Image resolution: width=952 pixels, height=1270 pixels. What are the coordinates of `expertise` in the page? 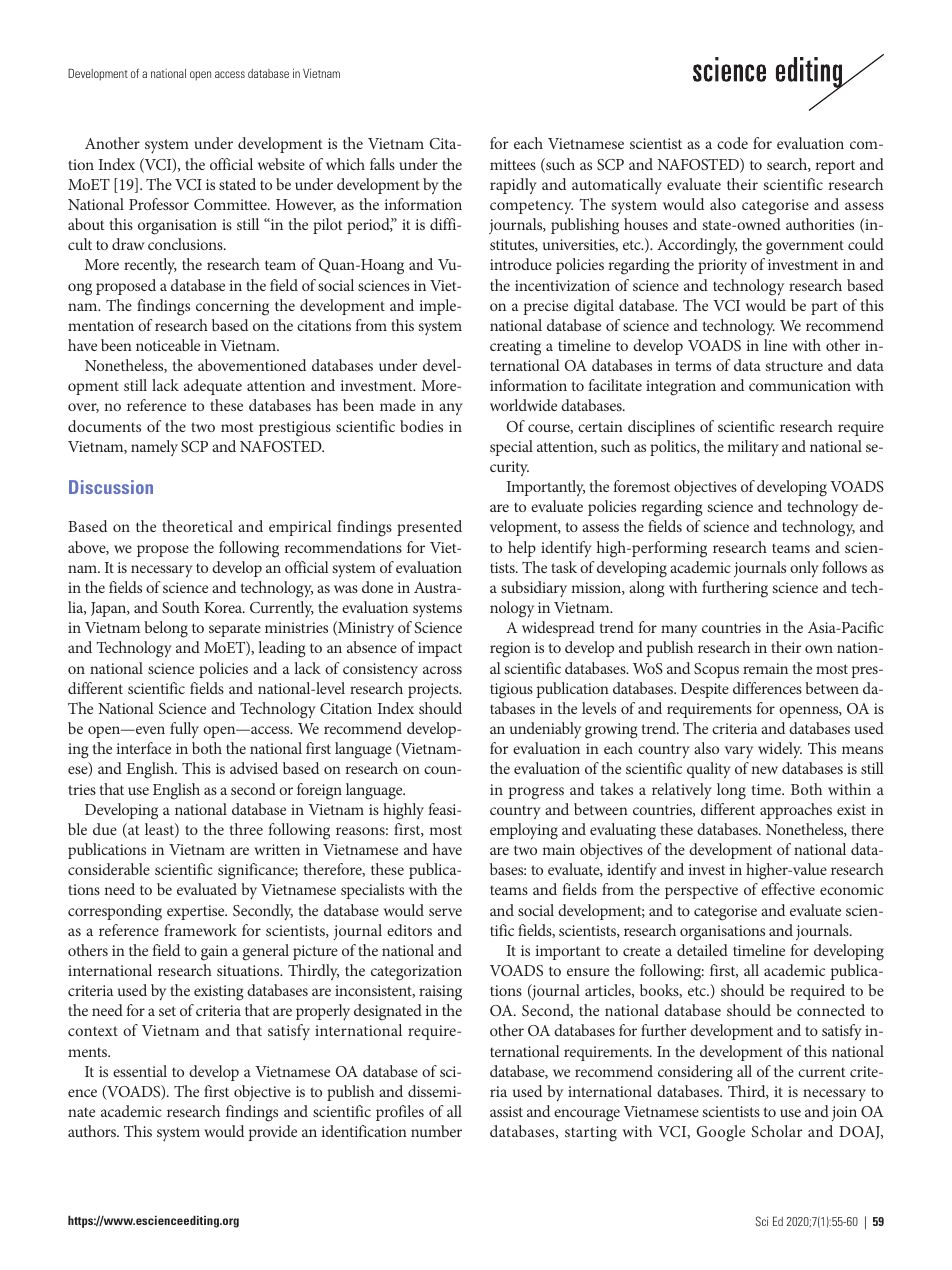 It's located at (197, 912).
